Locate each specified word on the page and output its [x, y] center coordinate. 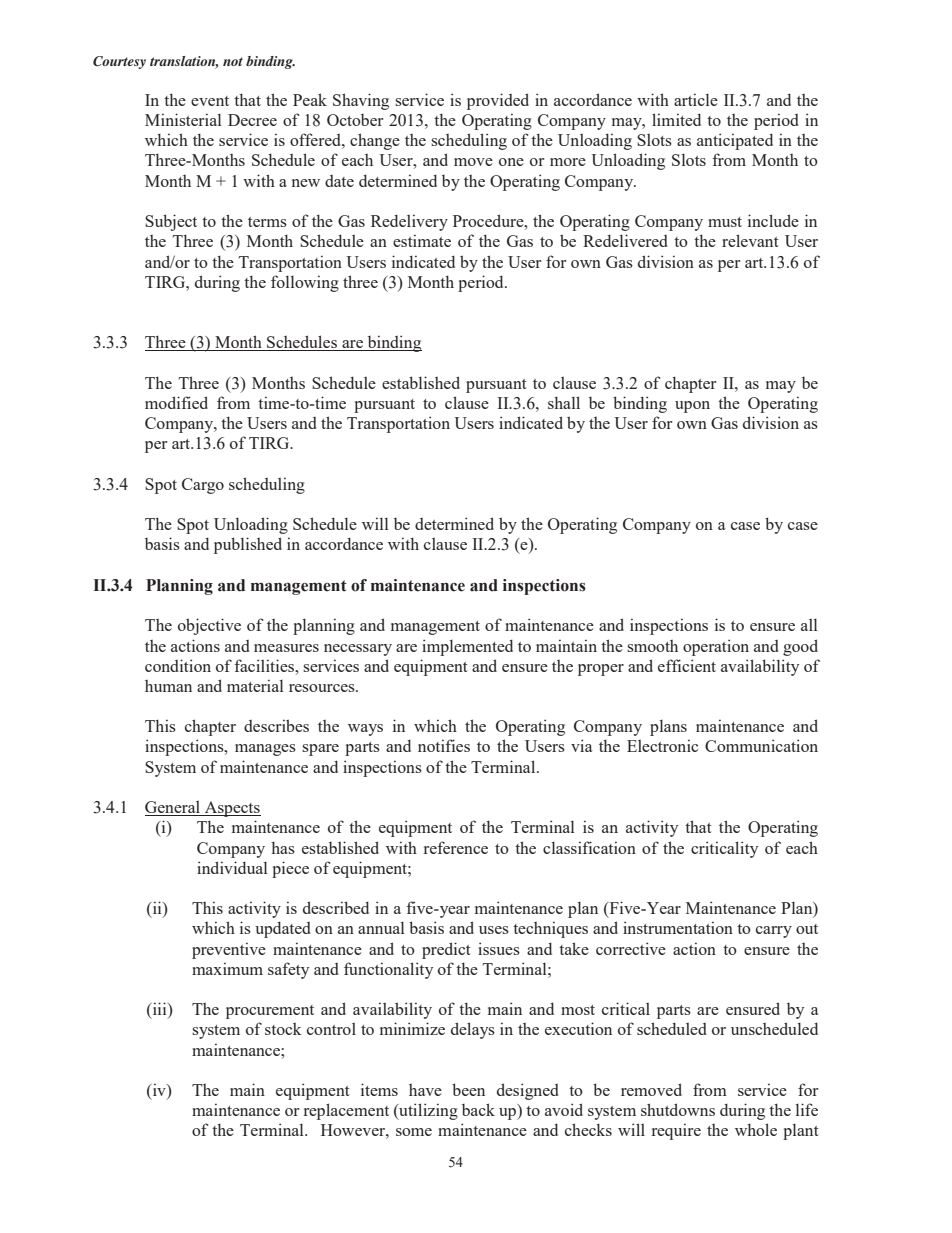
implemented [467, 647]
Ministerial [183, 119]
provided [498, 101]
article [696, 99]
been [468, 1089]
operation [716, 647]
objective [209, 626]
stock [283, 1029]
